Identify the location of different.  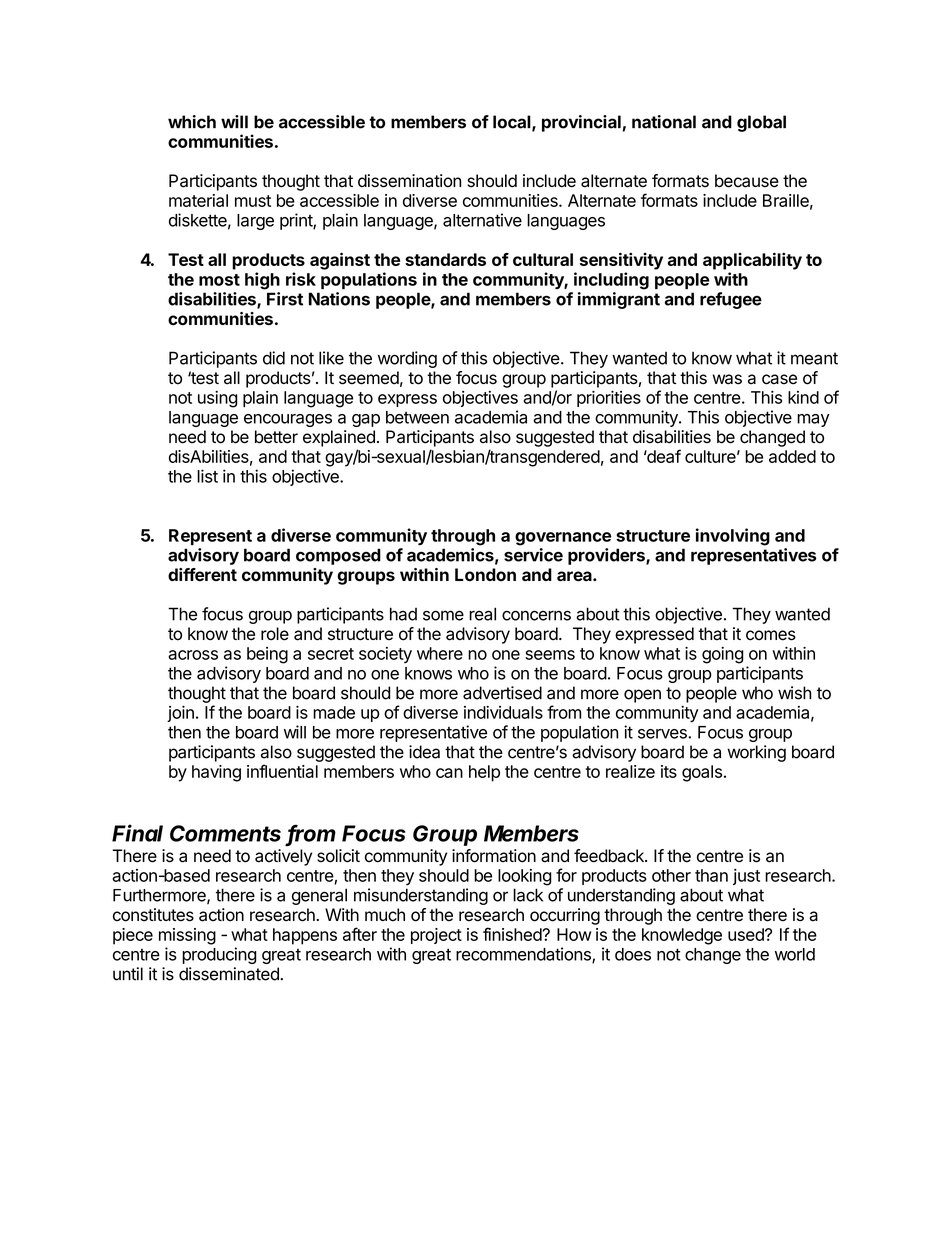
(202, 574).
